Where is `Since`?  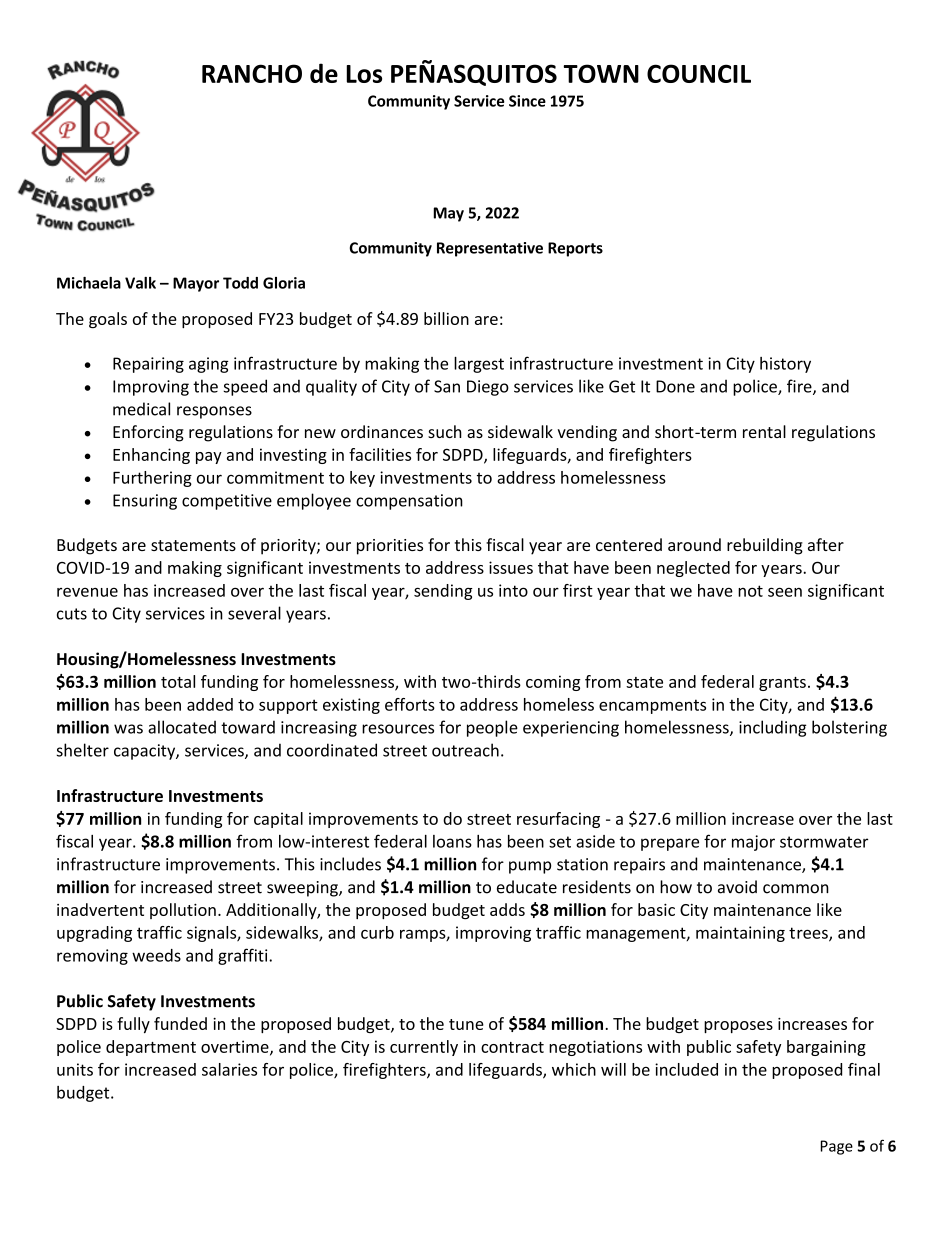 Since is located at coordinates (527, 101).
